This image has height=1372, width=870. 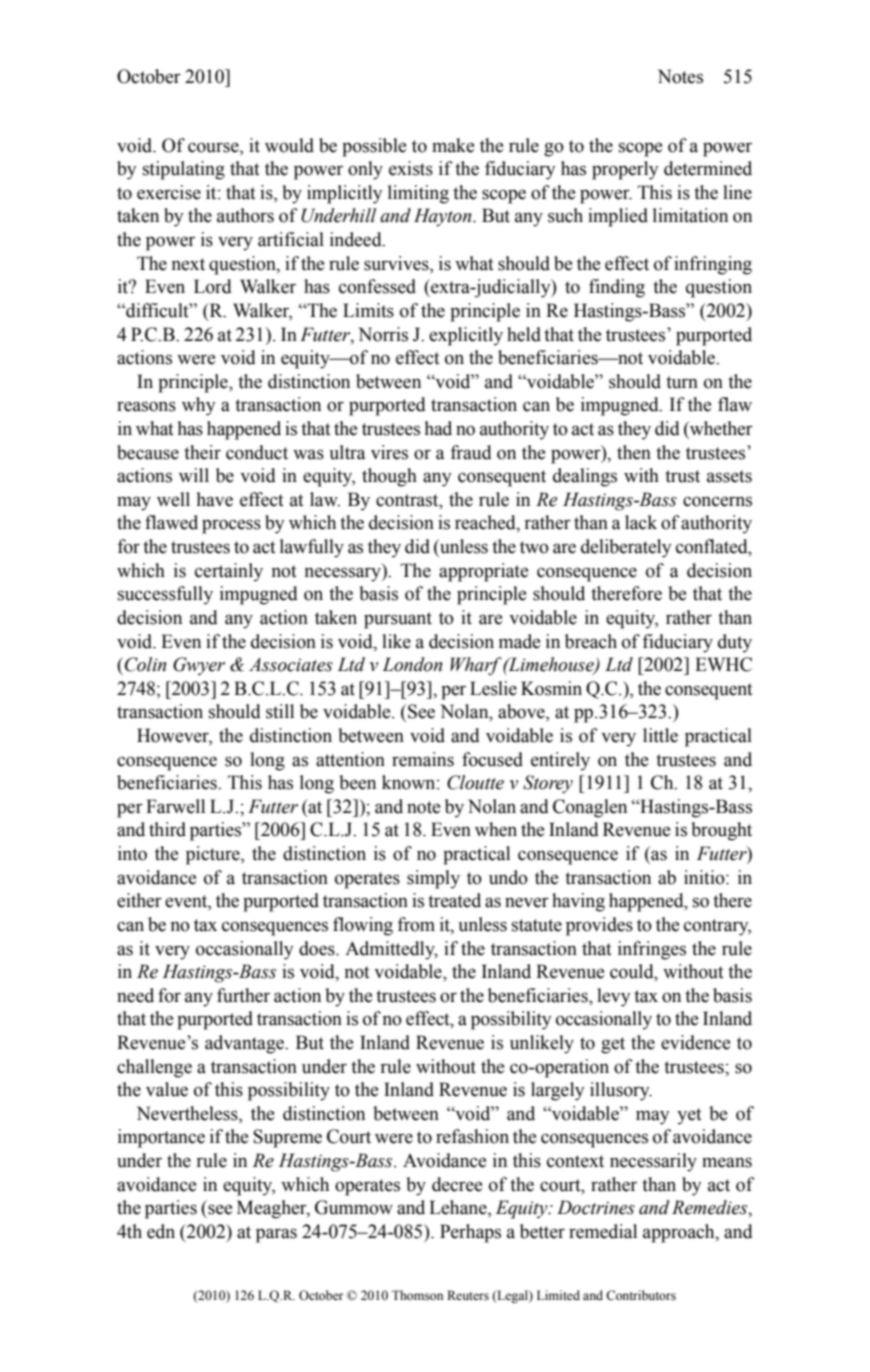 I want to click on still, so click(x=280, y=711).
